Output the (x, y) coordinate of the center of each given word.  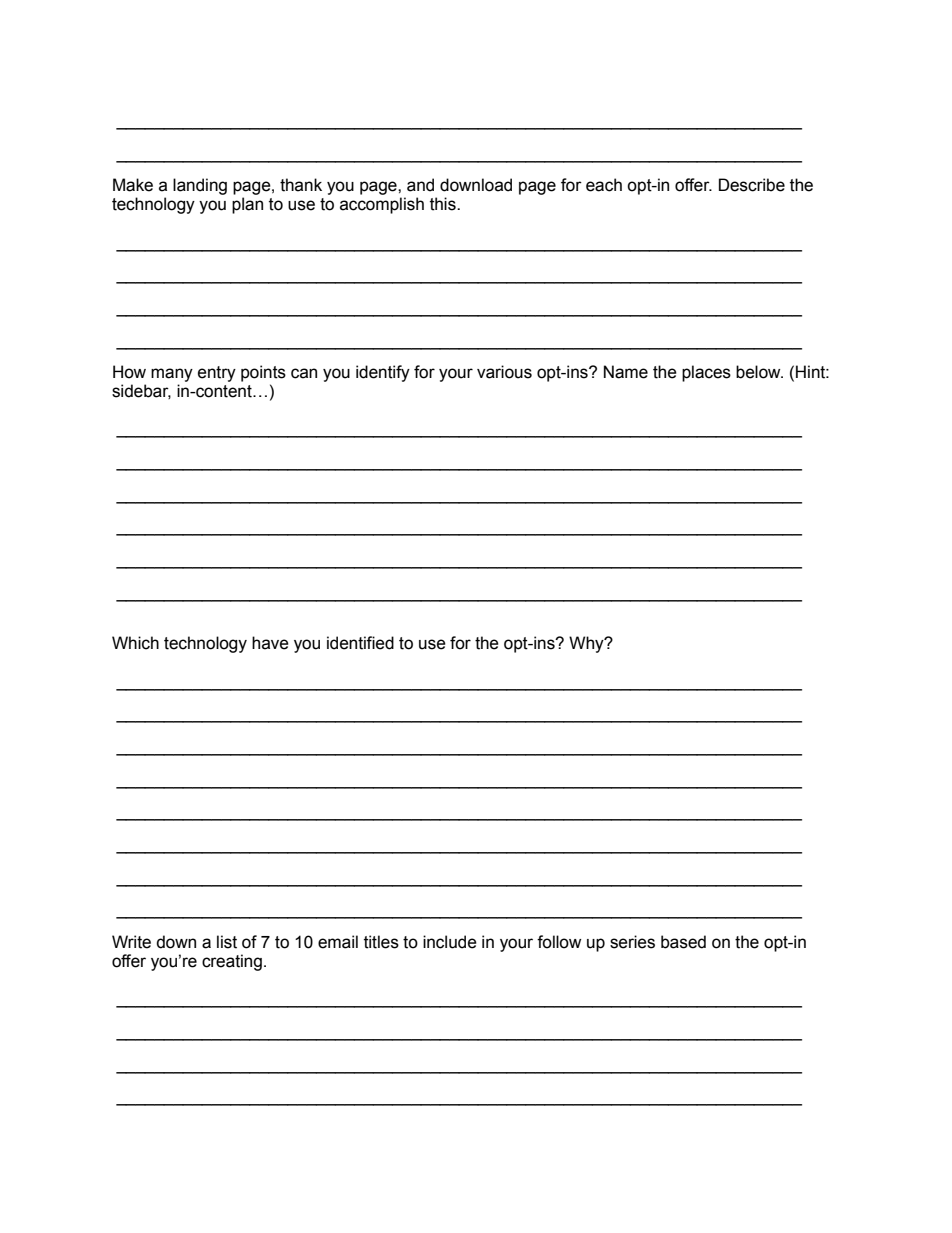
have (270, 643)
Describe (752, 185)
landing (200, 186)
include (450, 942)
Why (587, 644)
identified (360, 643)
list (227, 942)
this (444, 204)
